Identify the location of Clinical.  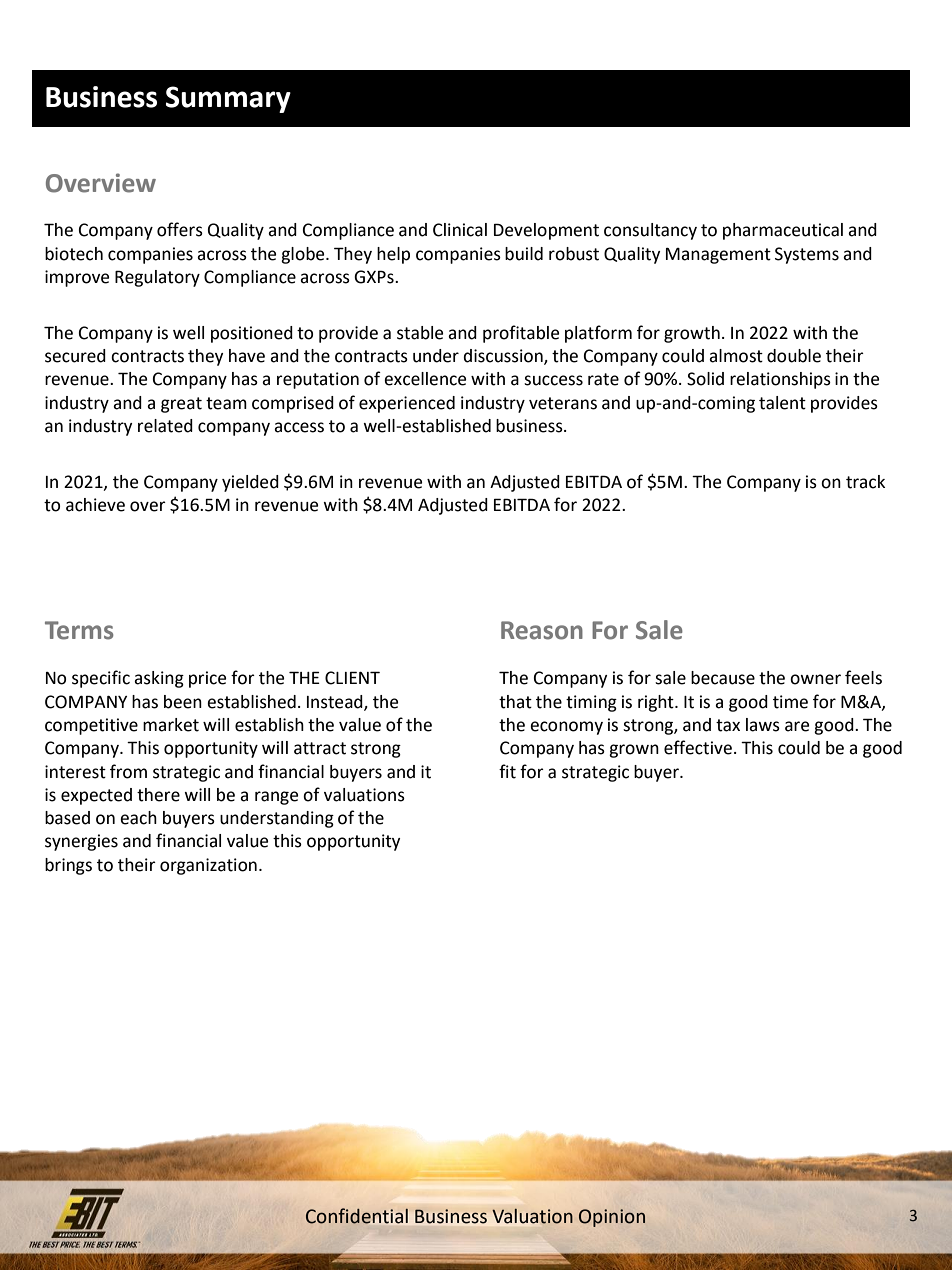
(460, 230).
